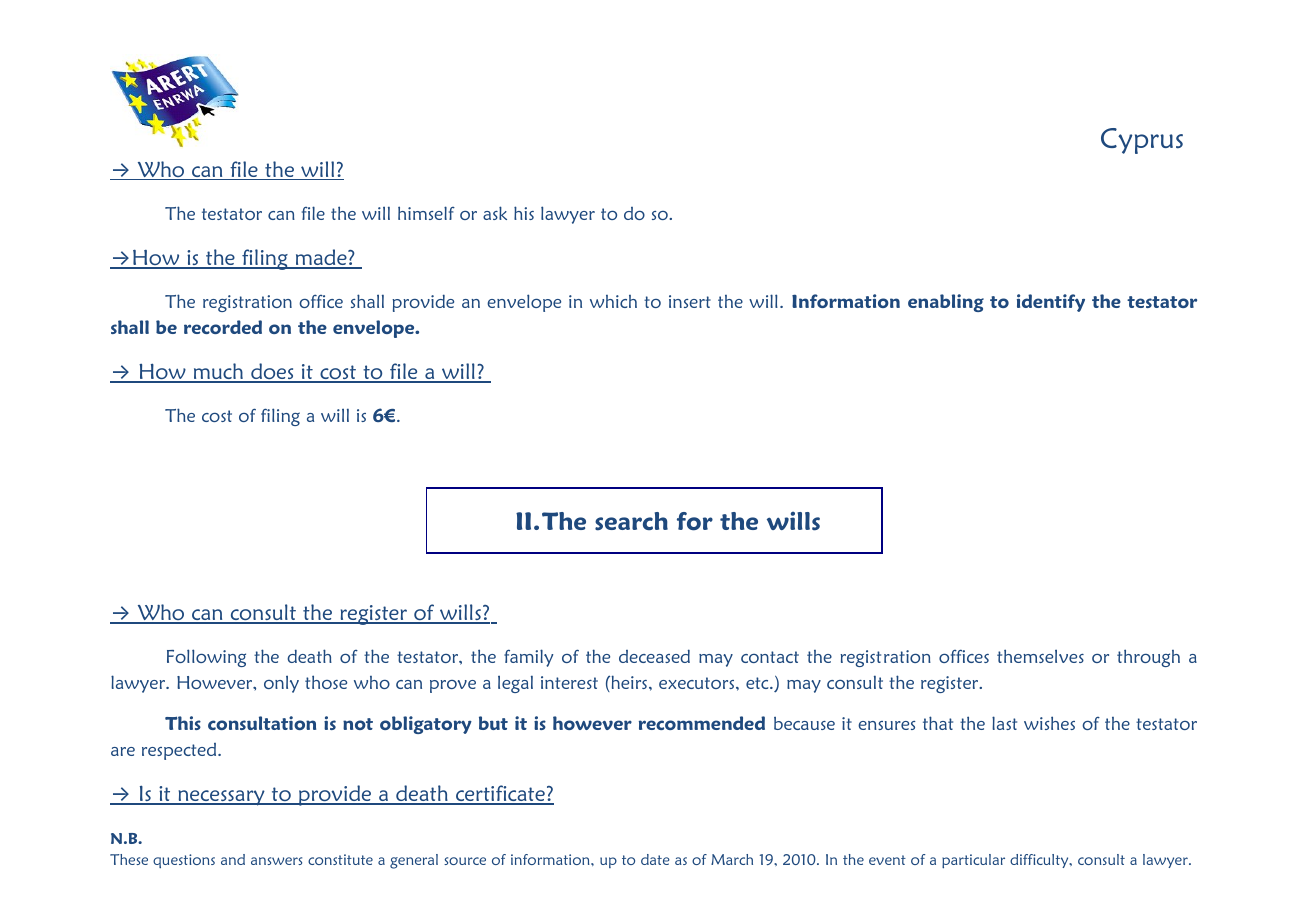 Image resolution: width=1308 pixels, height=924 pixels. I want to click on and, so click(233, 859).
